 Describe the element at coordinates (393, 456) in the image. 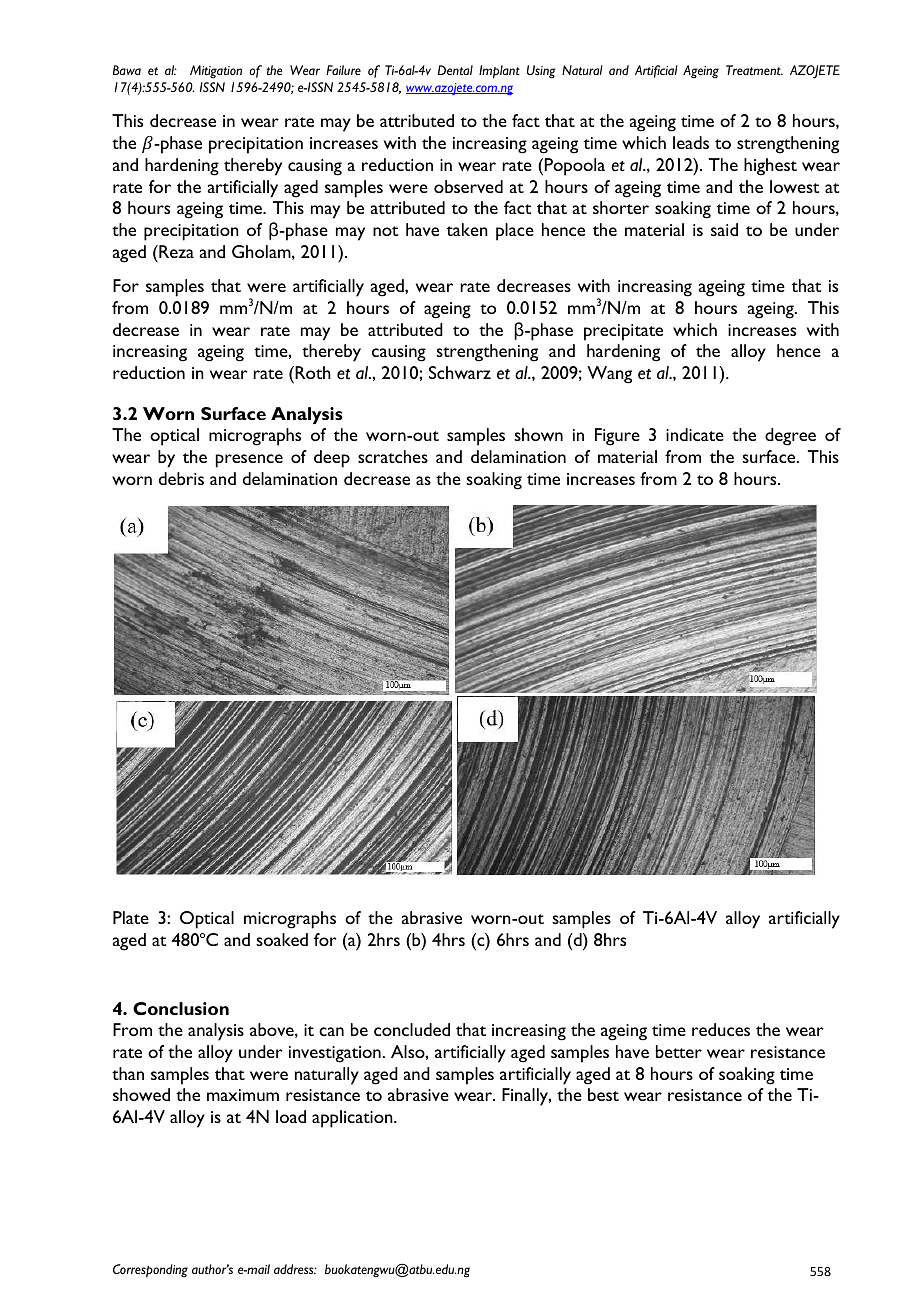

I see `scratches` at that location.
